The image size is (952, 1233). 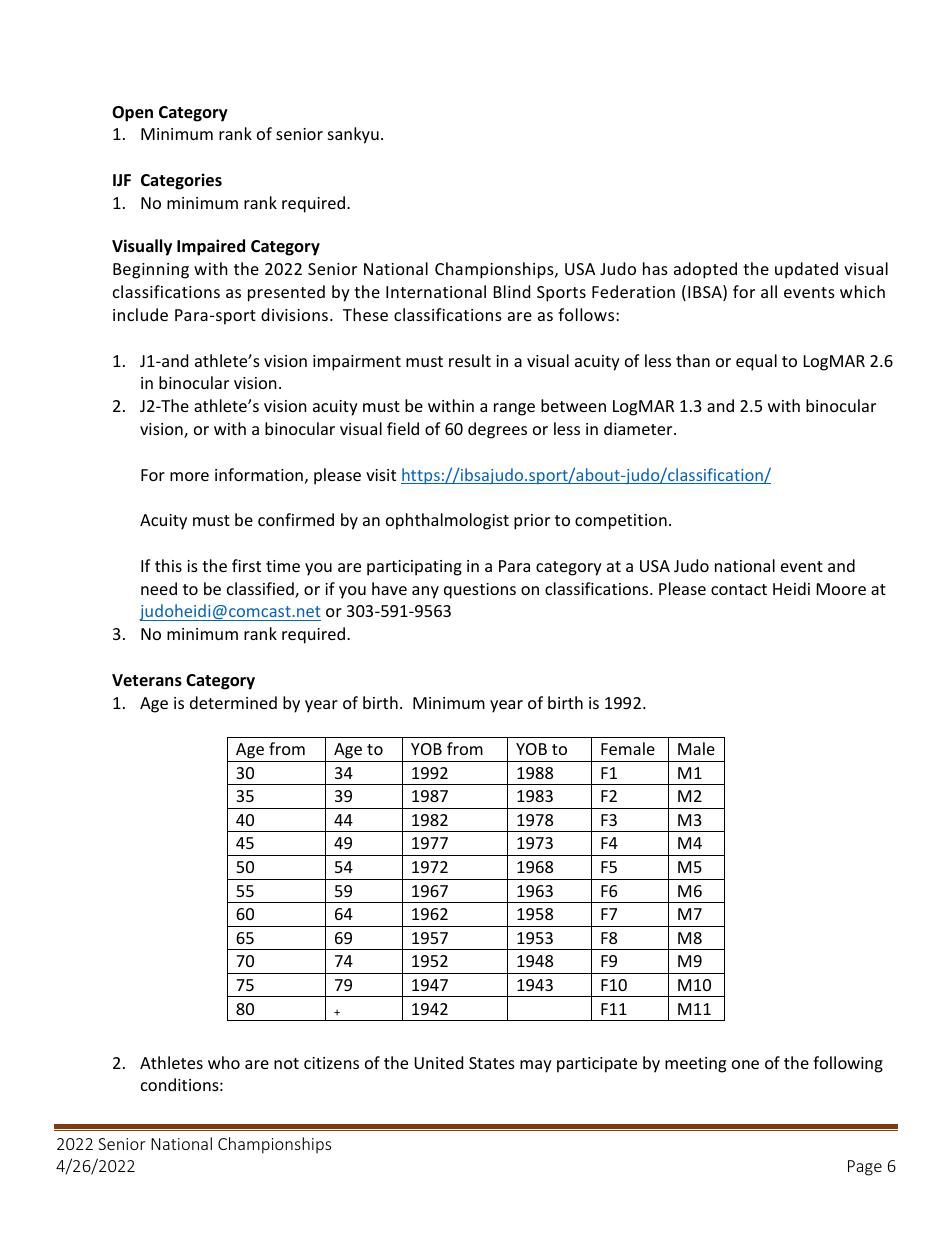 What do you see at coordinates (756, 362) in the screenshot?
I see `equal` at bounding box center [756, 362].
